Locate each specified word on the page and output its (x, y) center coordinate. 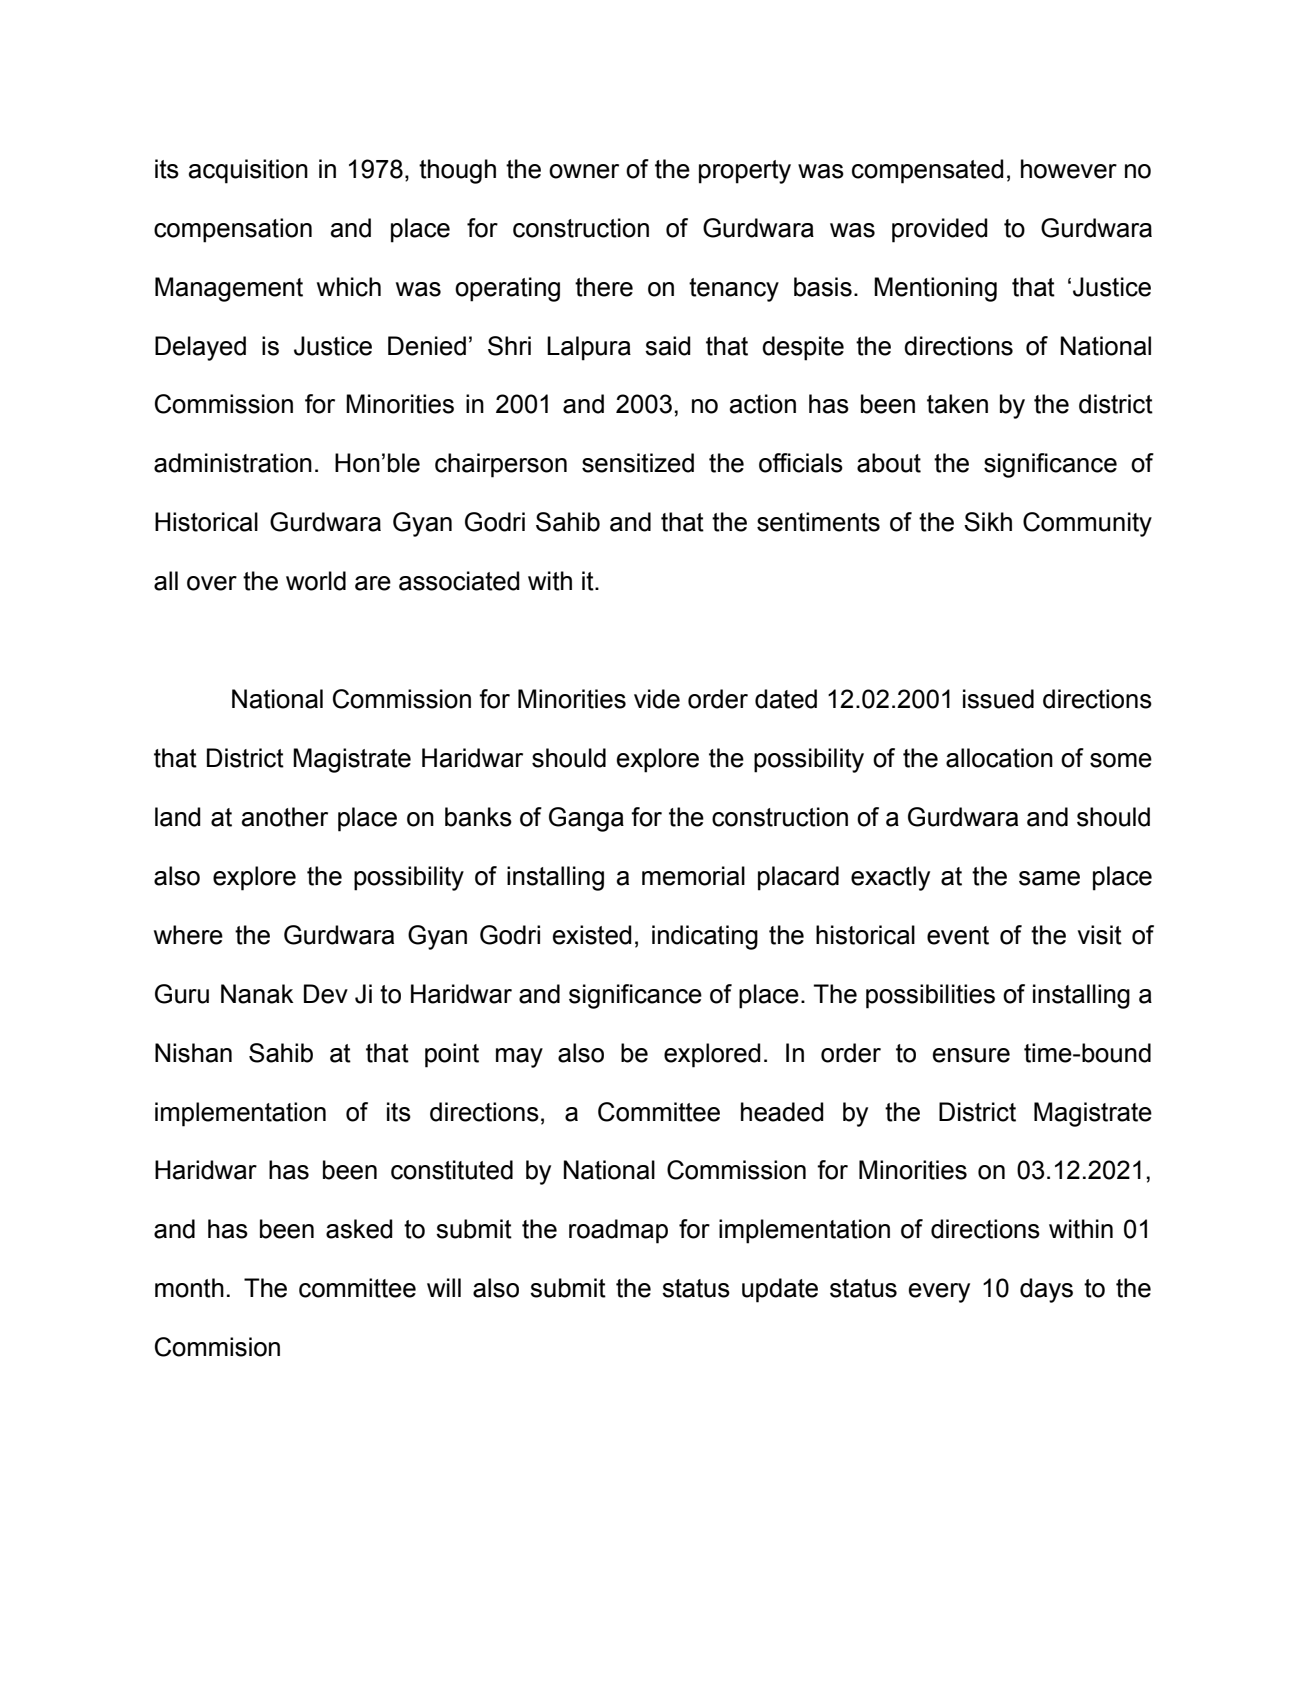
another (285, 817)
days (1046, 1290)
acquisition (248, 171)
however (1069, 169)
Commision (217, 1347)
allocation (999, 758)
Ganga (586, 819)
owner (584, 171)
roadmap (618, 1231)
